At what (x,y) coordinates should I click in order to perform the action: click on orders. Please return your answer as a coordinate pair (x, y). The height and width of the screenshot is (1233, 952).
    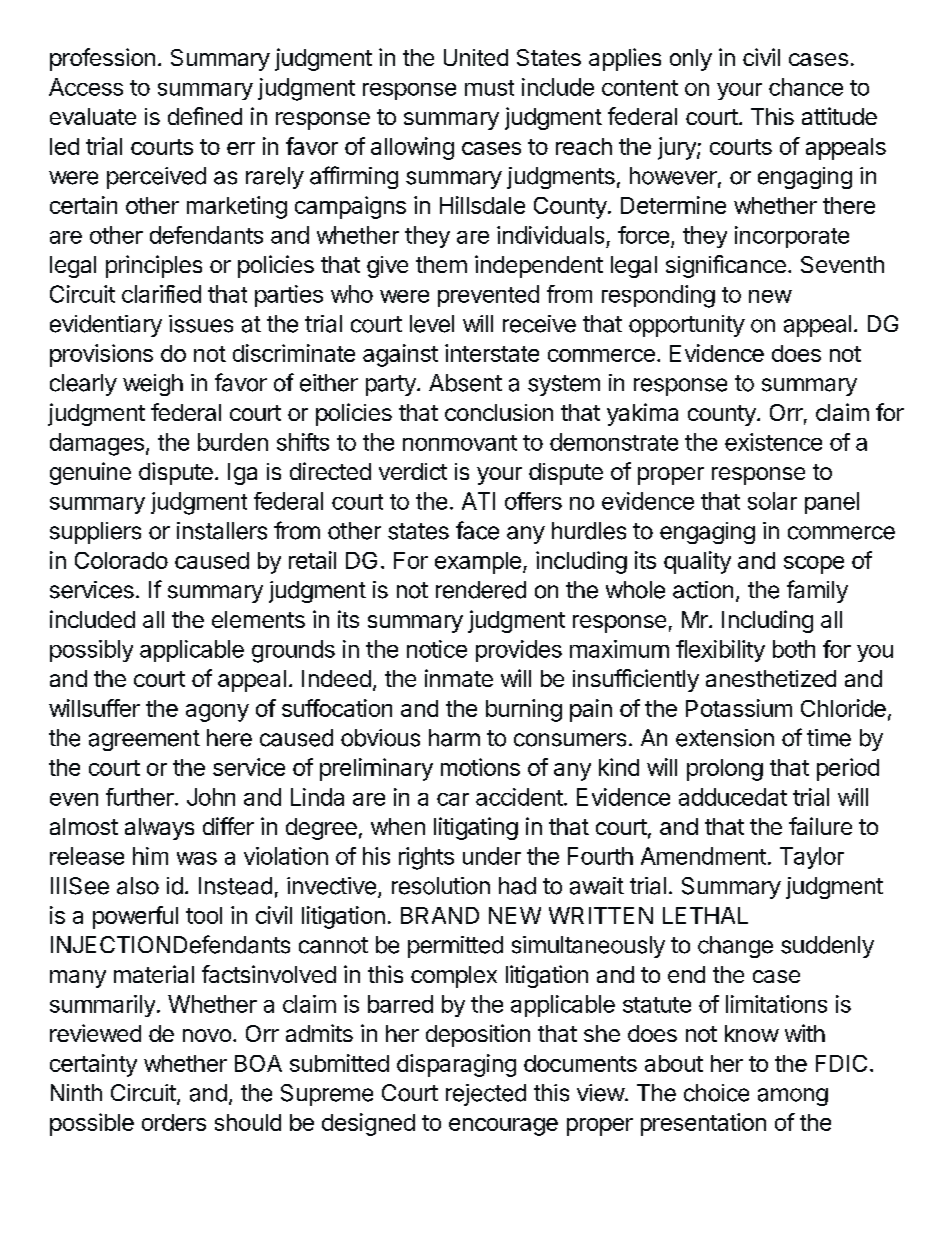
    Looking at the image, I should click on (174, 1122).
